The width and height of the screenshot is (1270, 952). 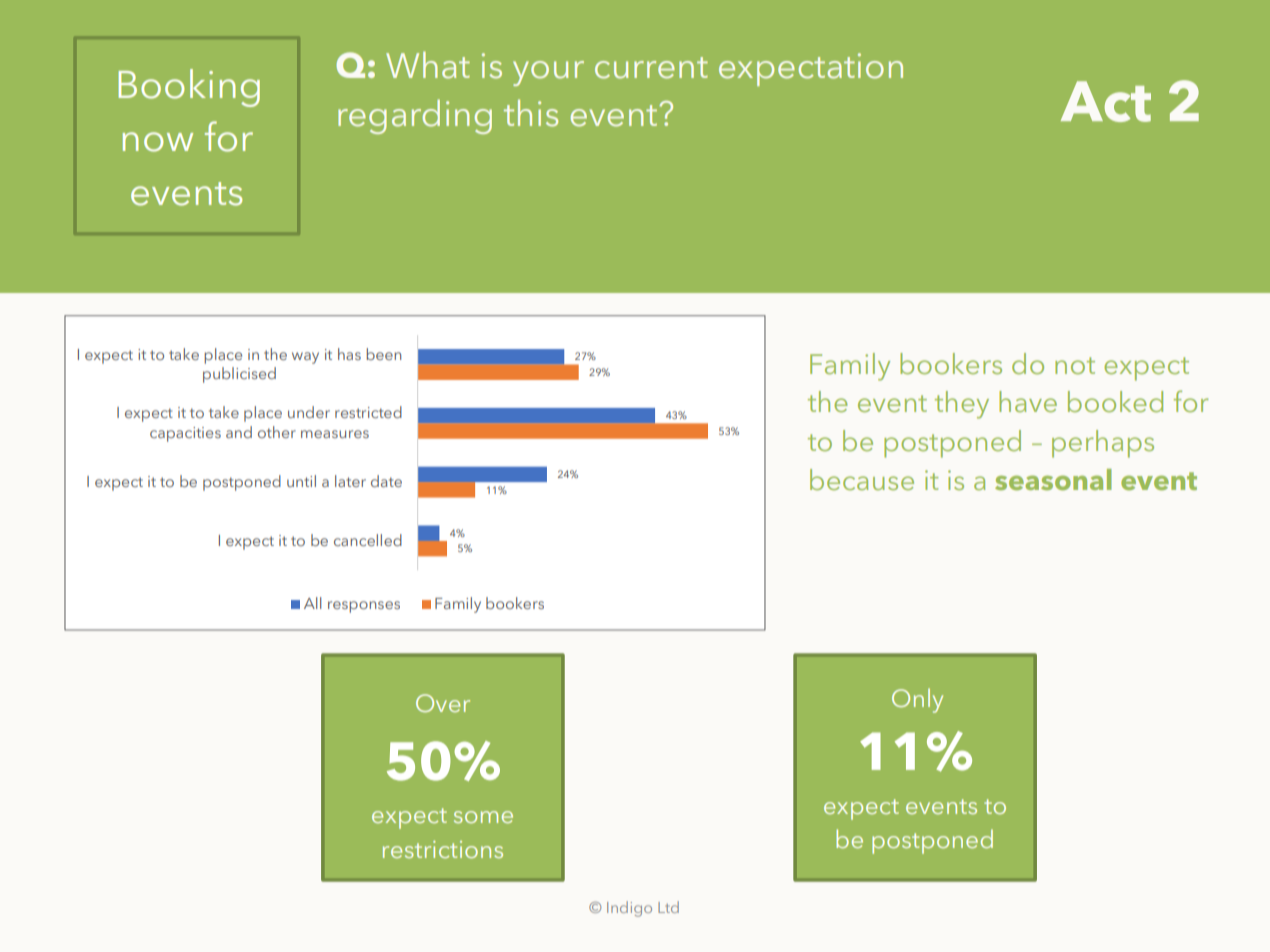 I want to click on Only, so click(x=917, y=700).
